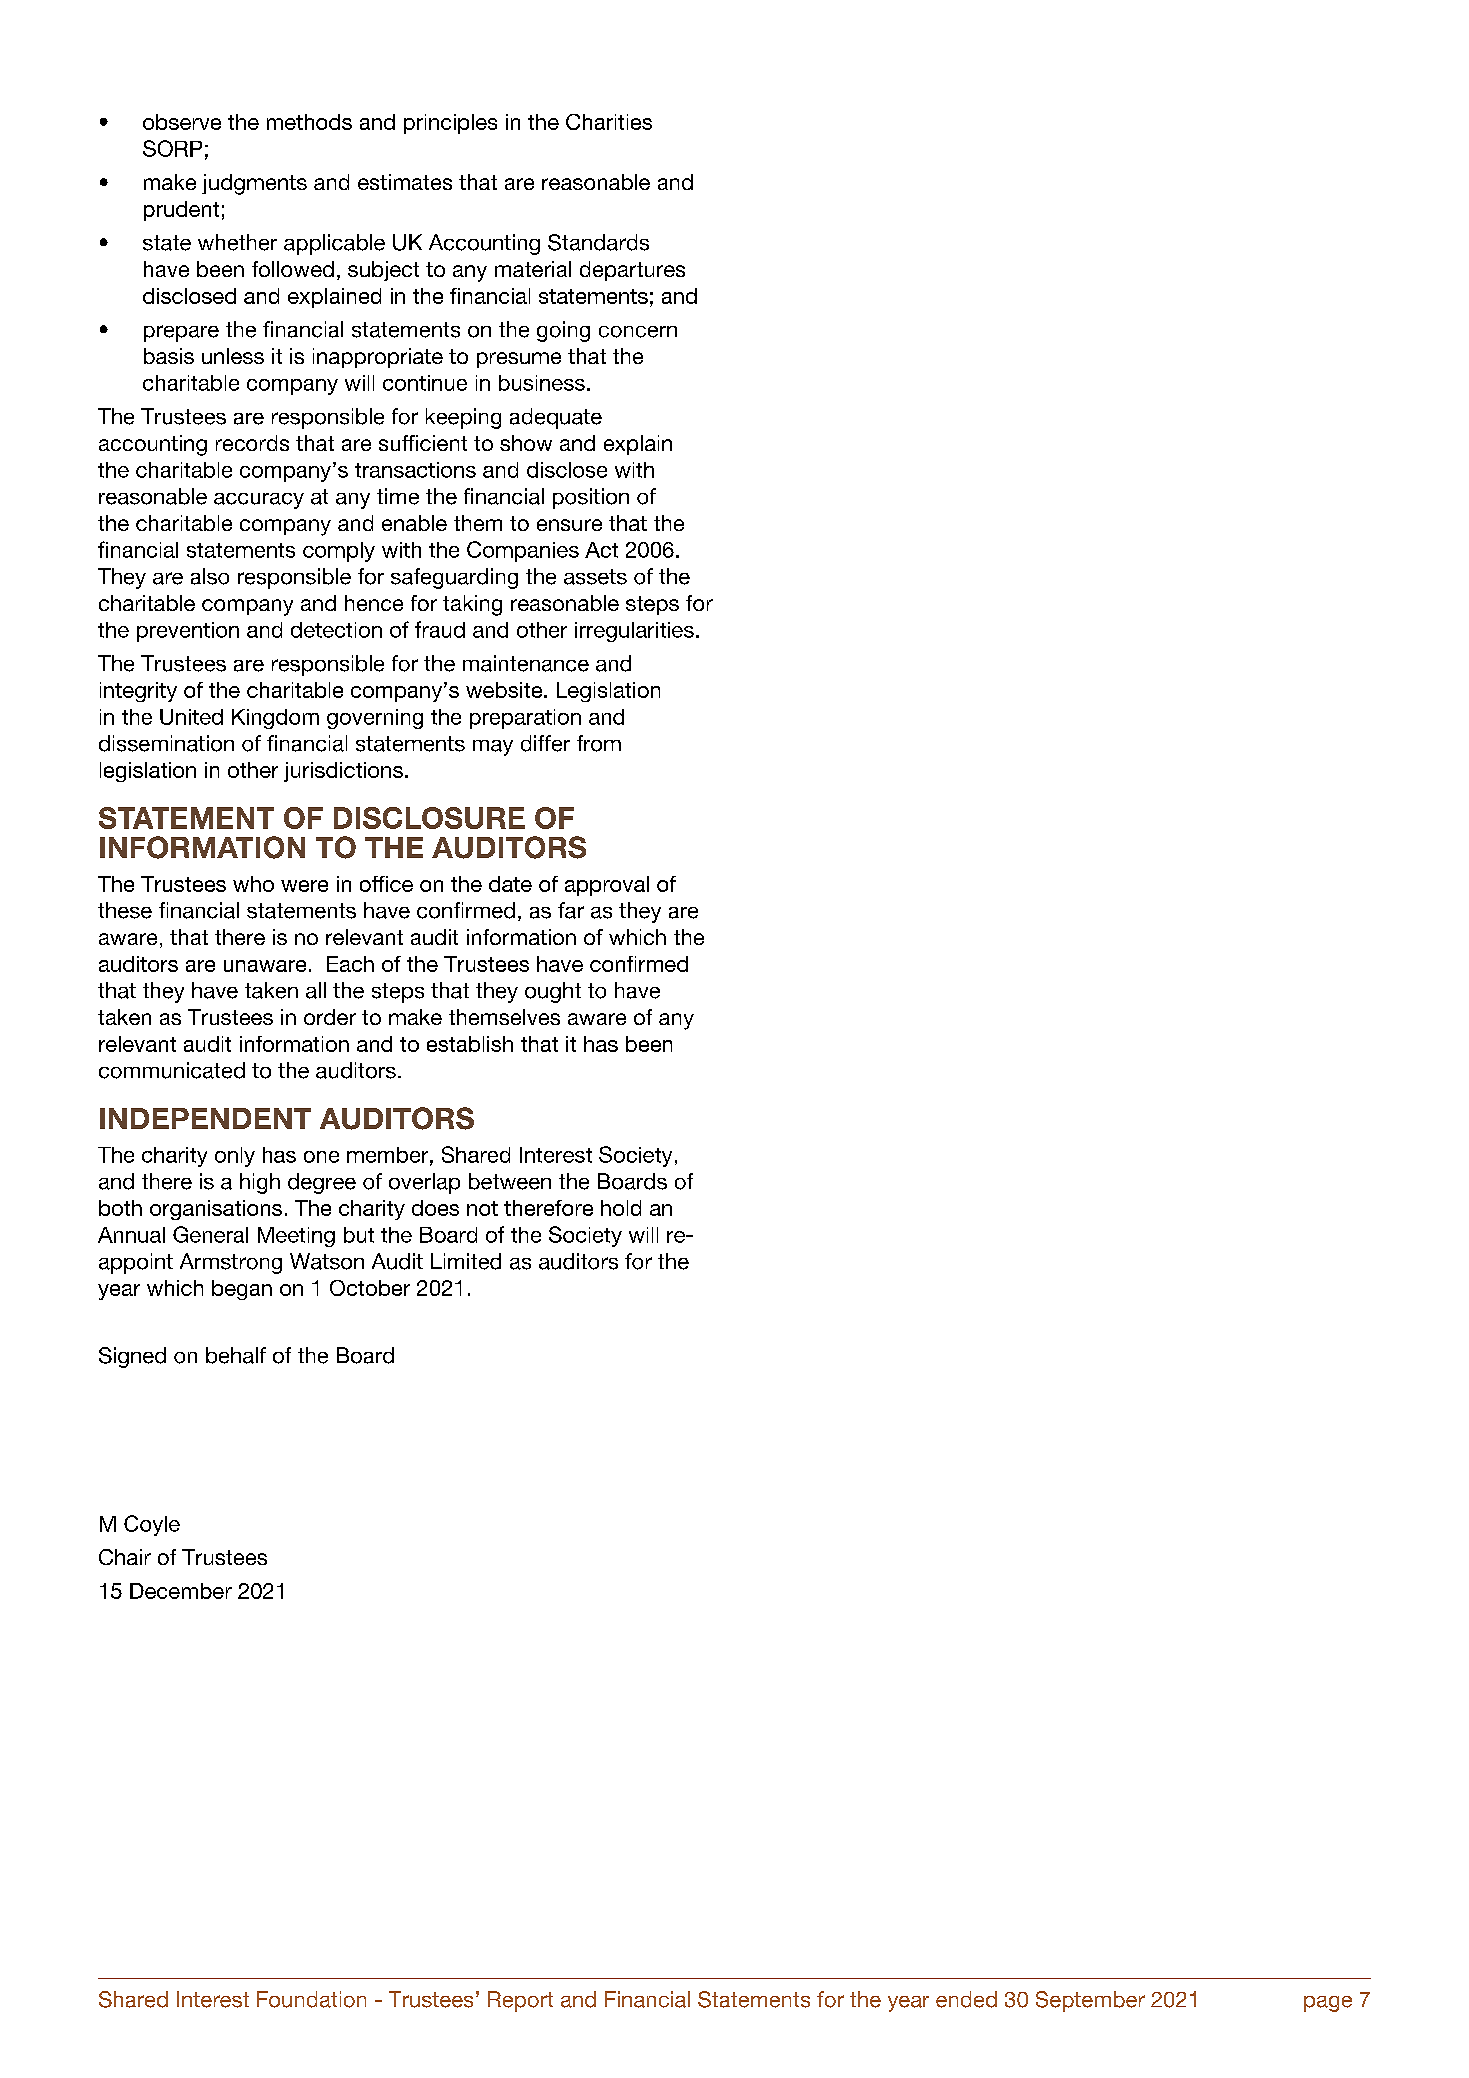  What do you see at coordinates (553, 992) in the image?
I see `ought` at bounding box center [553, 992].
